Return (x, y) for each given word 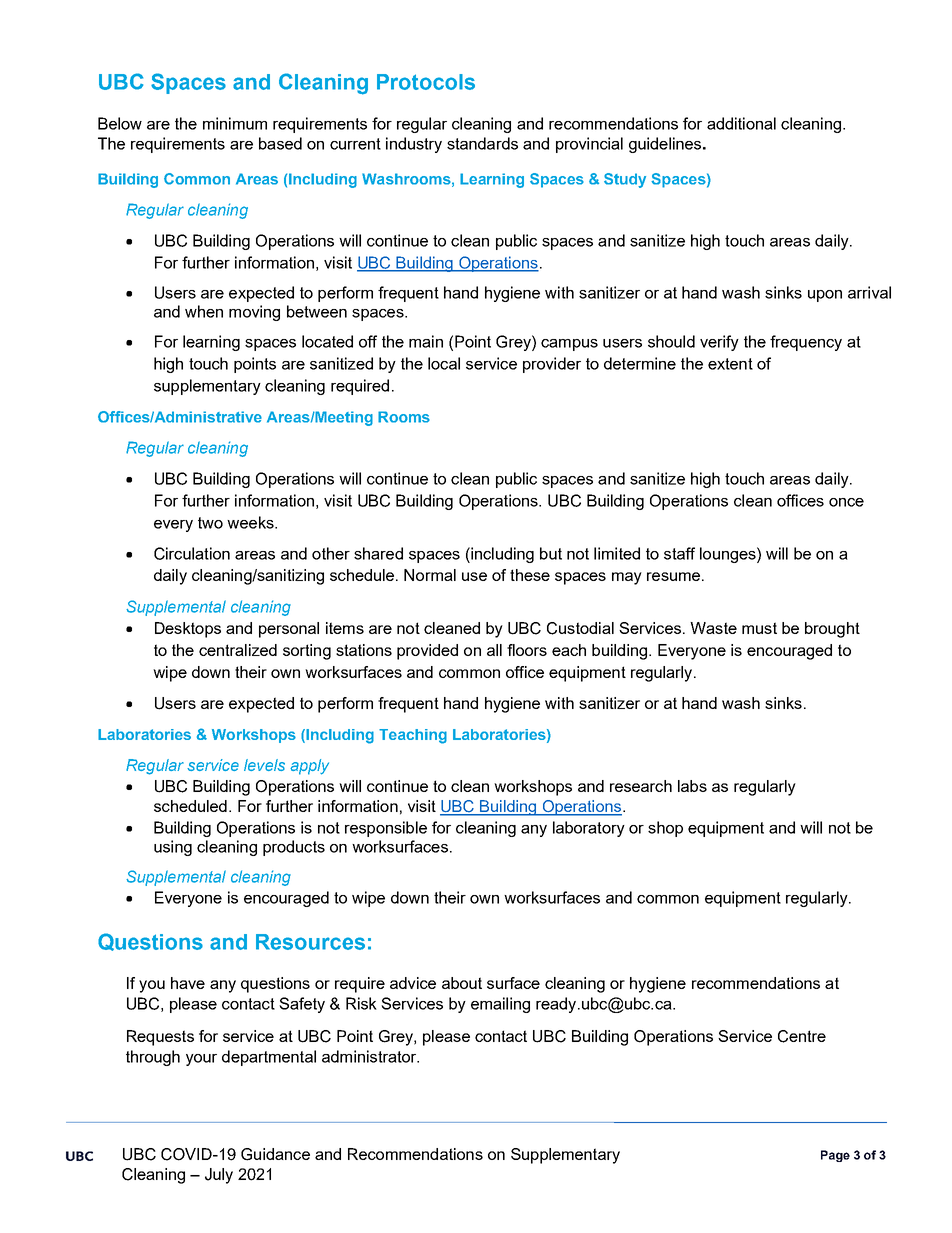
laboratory (589, 829)
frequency (806, 343)
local (444, 363)
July (219, 1176)
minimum (235, 123)
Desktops (188, 630)
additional (741, 123)
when (204, 311)
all (494, 650)
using (173, 848)
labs (692, 786)
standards (482, 143)
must (759, 628)
